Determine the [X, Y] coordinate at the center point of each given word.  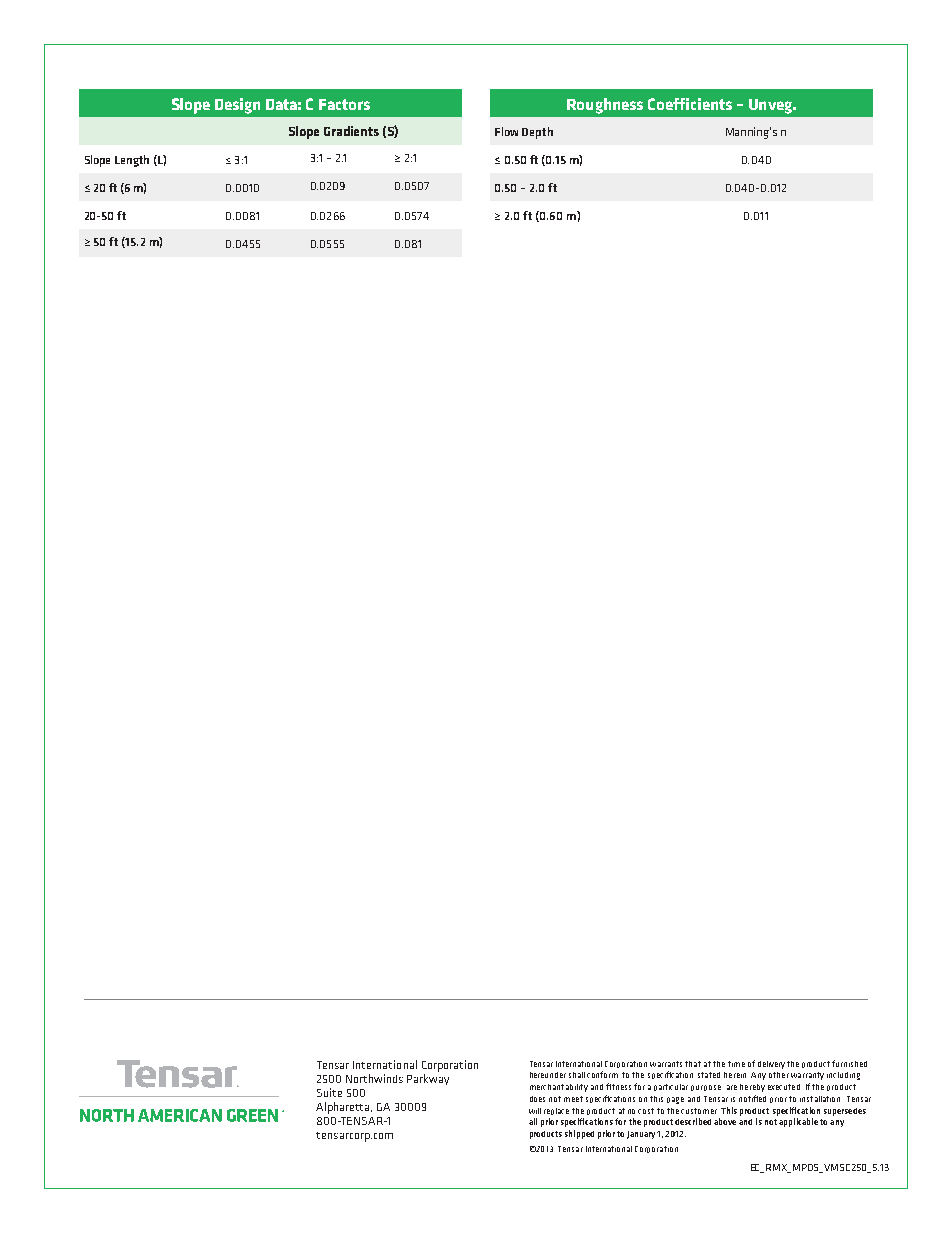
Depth [537, 133]
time [736, 1064]
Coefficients [690, 104]
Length [132, 161]
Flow [506, 131]
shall [577, 1075]
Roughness [605, 106]
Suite [329, 1092]
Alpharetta [344, 1108]
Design [237, 106]
